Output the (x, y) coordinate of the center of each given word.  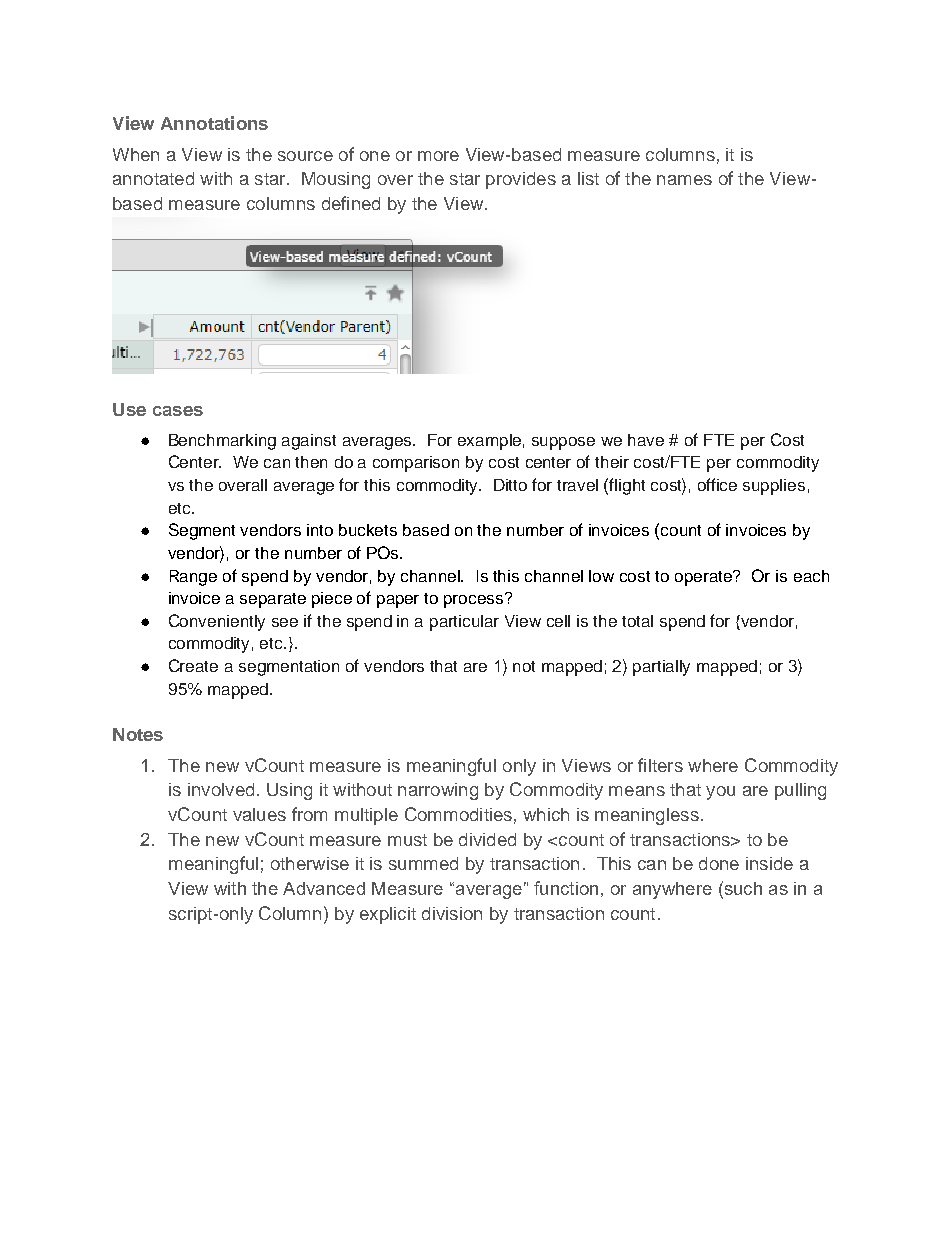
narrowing (438, 791)
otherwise (310, 863)
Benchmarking (222, 442)
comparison (416, 464)
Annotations (214, 123)
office (717, 484)
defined (351, 203)
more (438, 156)
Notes (138, 734)
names (684, 180)
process (475, 600)
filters (660, 765)
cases (178, 411)
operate (705, 578)
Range (193, 578)
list (588, 178)
